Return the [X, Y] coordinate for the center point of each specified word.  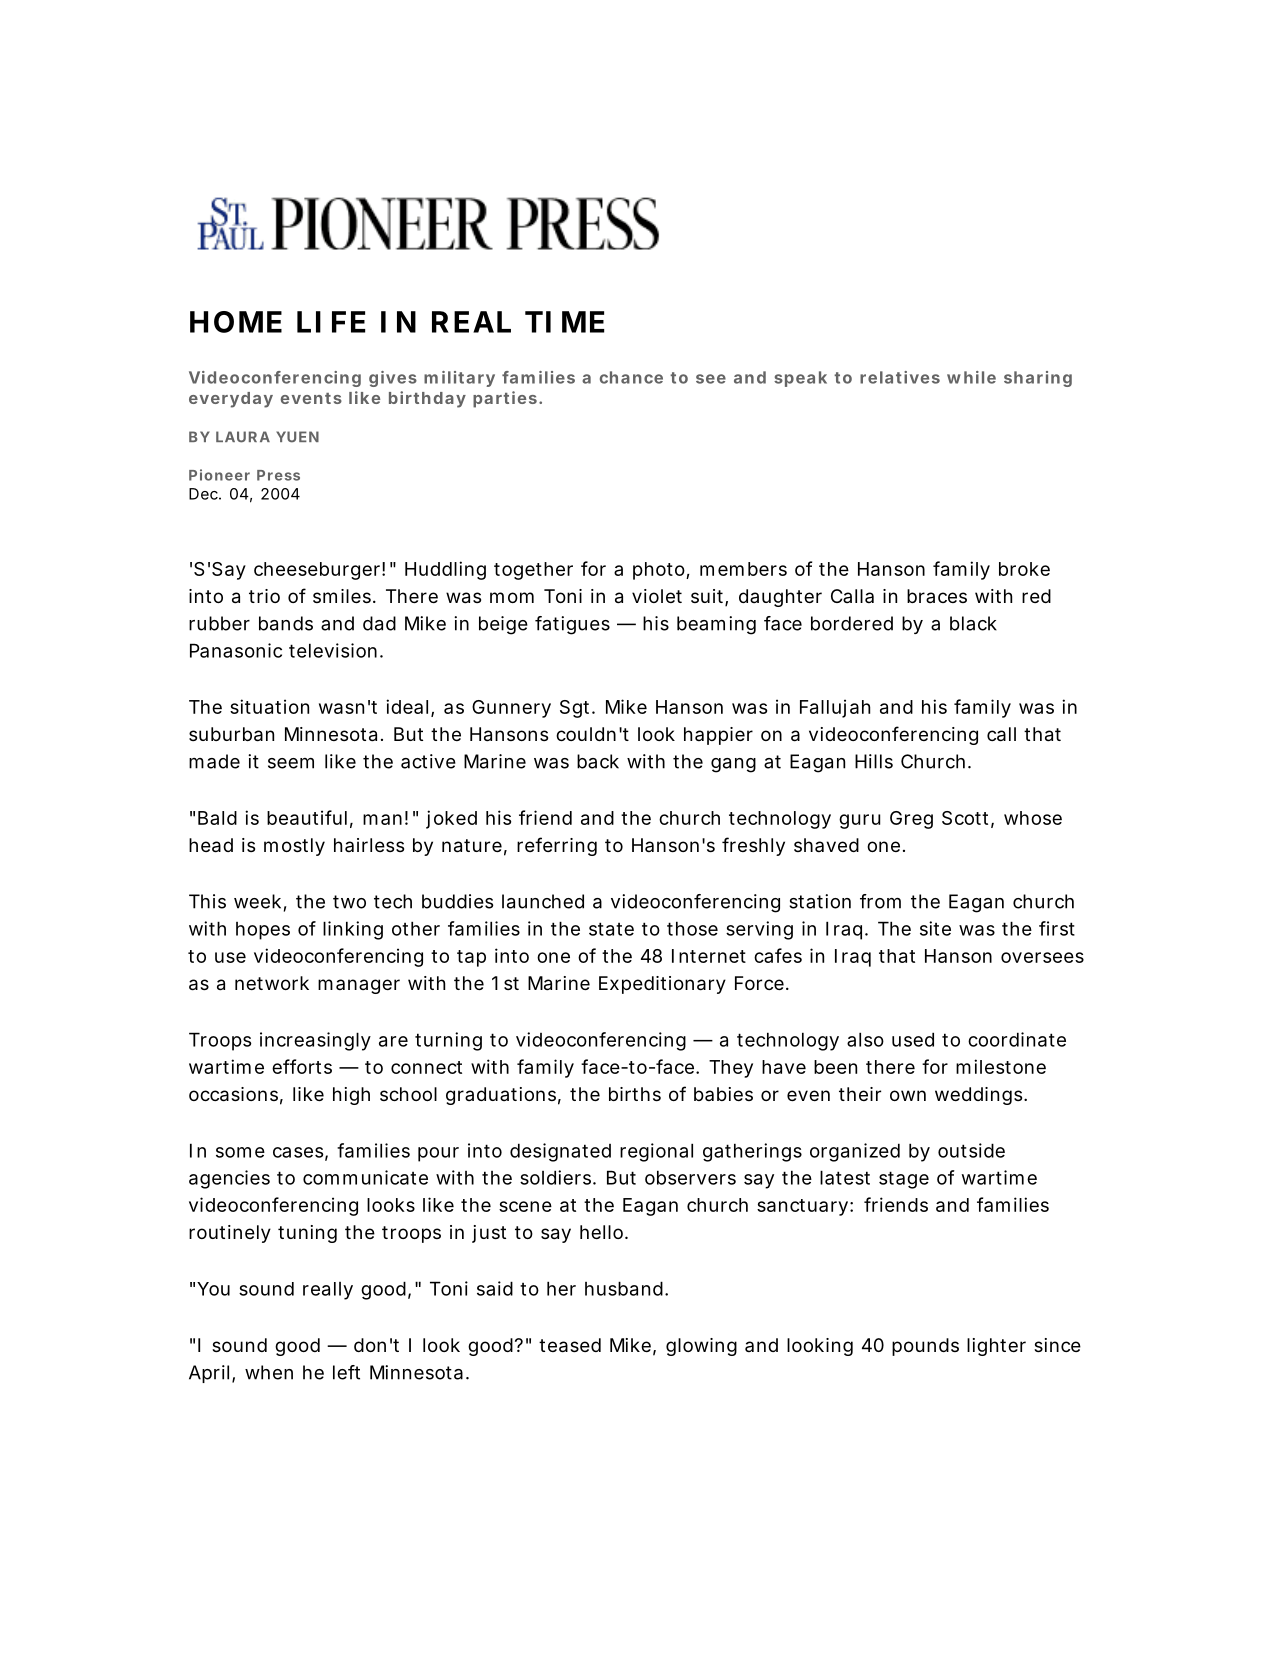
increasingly [315, 1041]
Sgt [576, 709]
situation [269, 706]
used [913, 1039]
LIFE [331, 322]
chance [631, 377]
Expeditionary [662, 985]
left [346, 1372]
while [971, 377]
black [973, 623]
